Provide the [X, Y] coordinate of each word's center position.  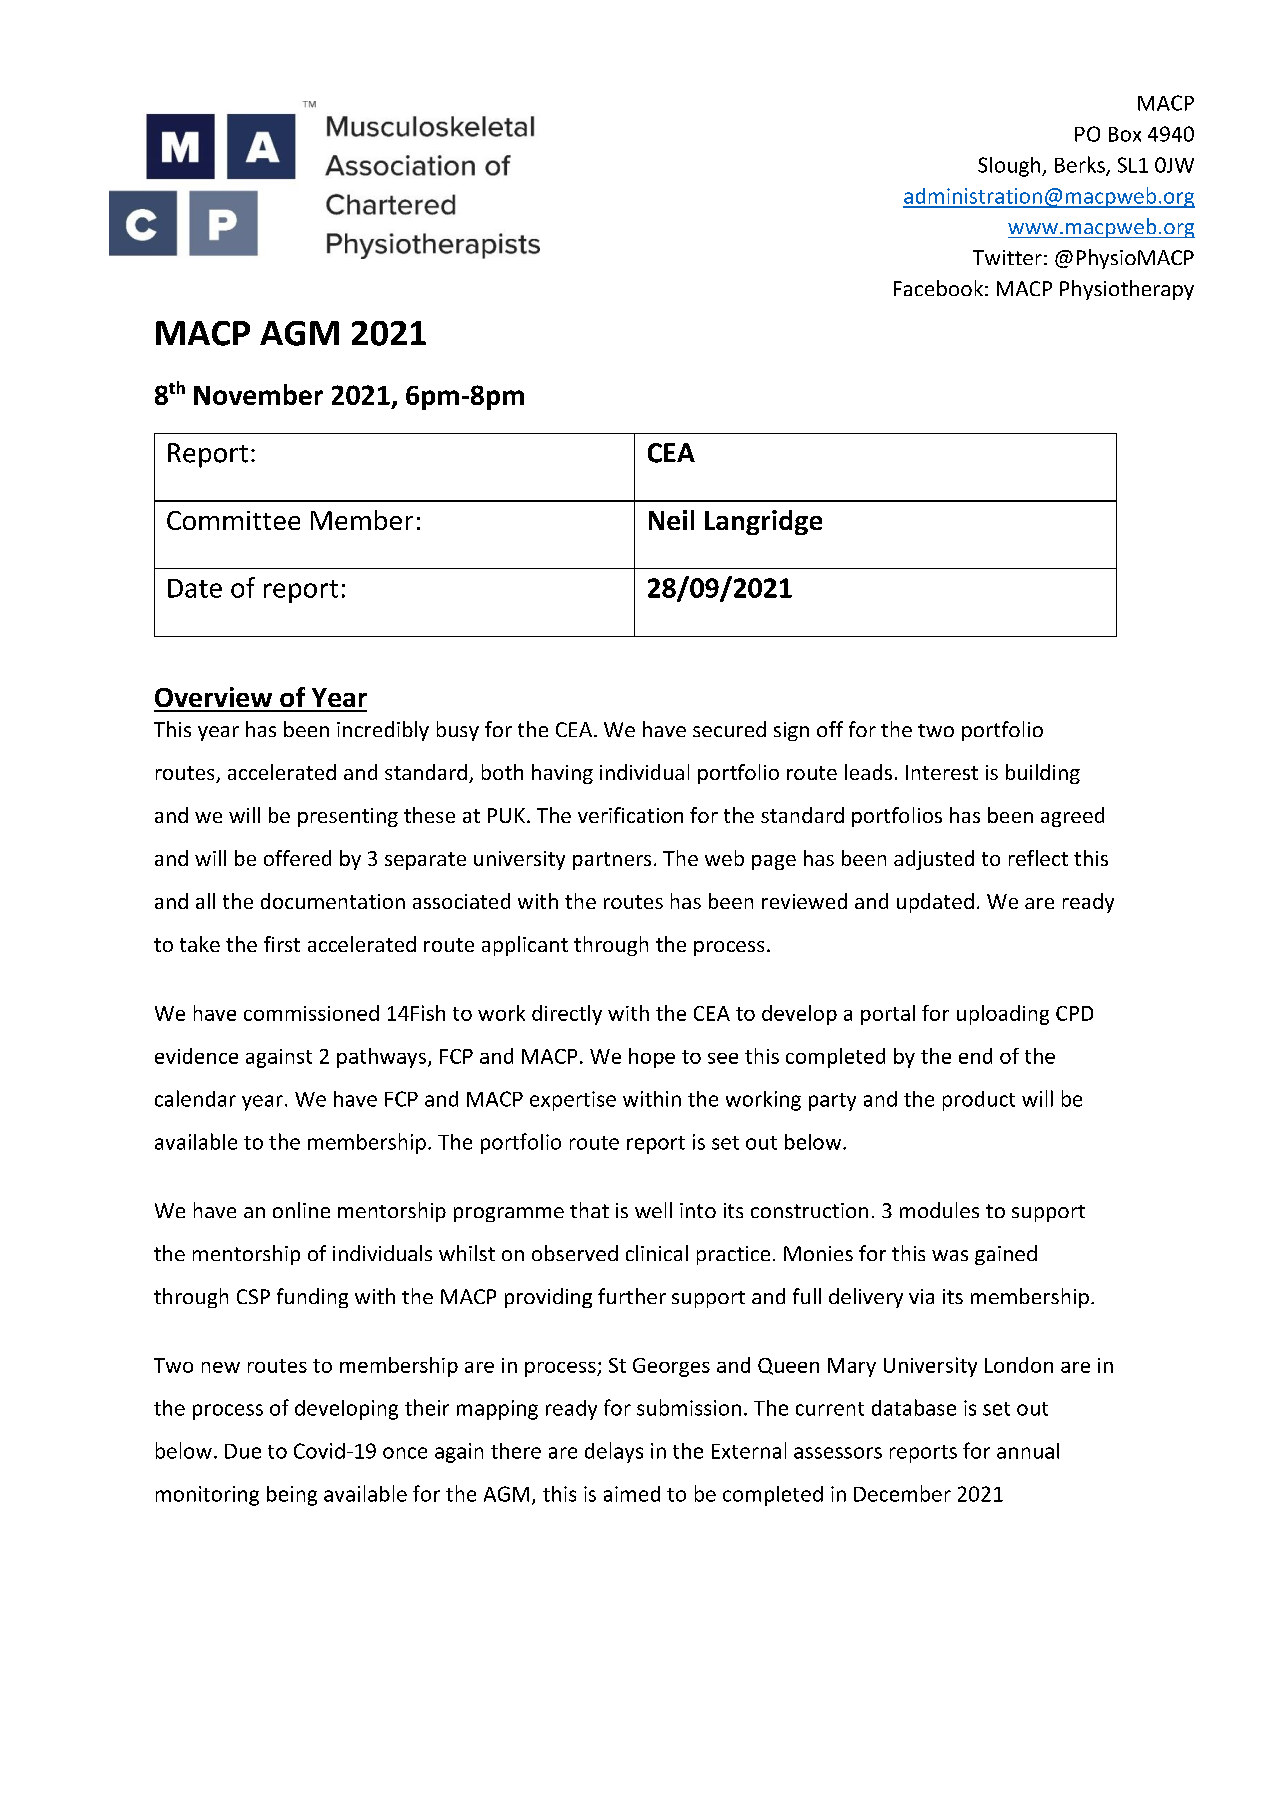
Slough [1010, 167]
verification [630, 815]
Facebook [938, 288]
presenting [348, 817]
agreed [1072, 817]
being [292, 1496]
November [258, 394]
